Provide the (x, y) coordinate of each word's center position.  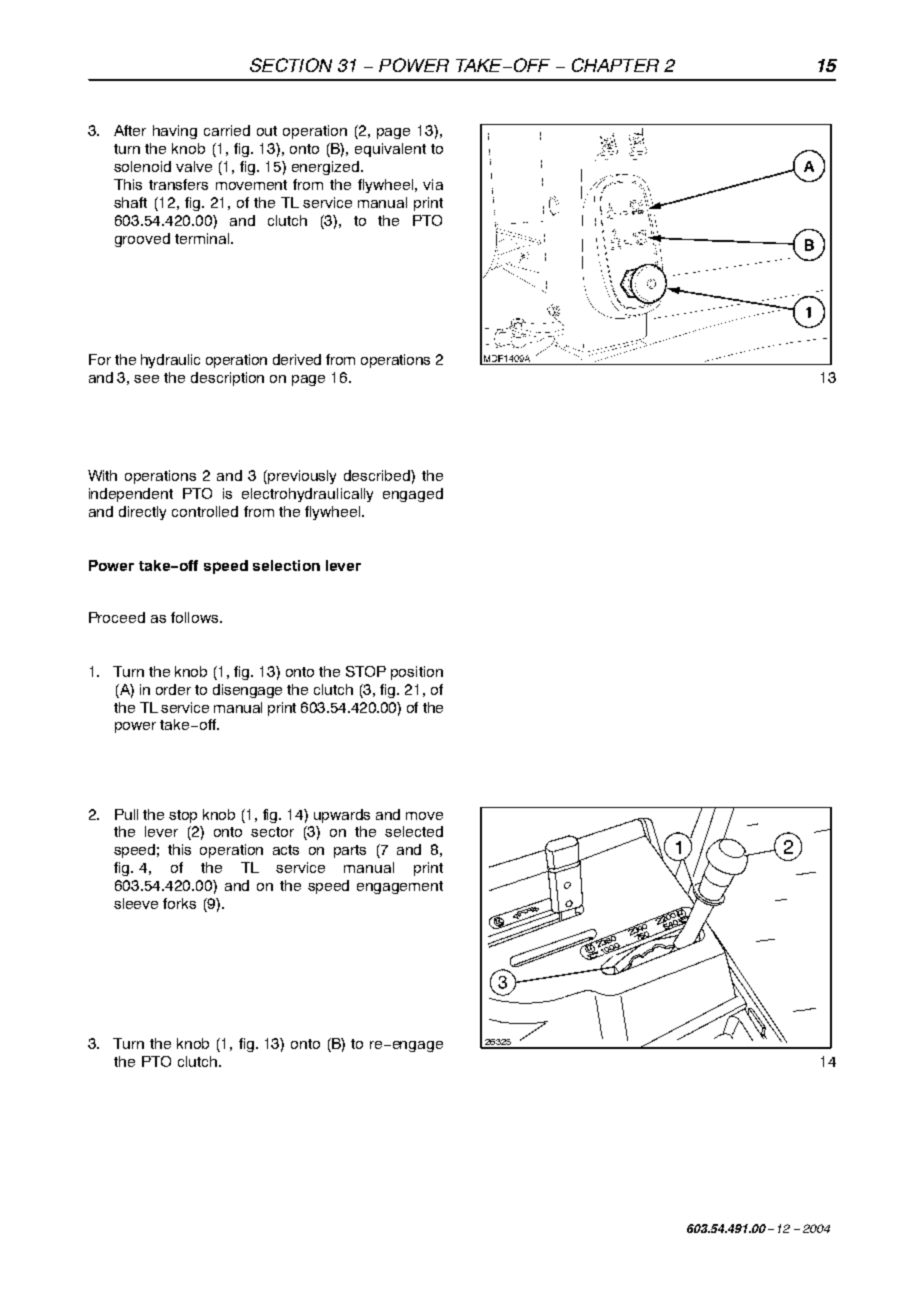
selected (414, 831)
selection (286, 565)
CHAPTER (615, 65)
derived (297, 359)
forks (179, 903)
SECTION (291, 65)
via (433, 184)
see (146, 379)
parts (350, 851)
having (175, 132)
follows (194, 617)
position (417, 673)
